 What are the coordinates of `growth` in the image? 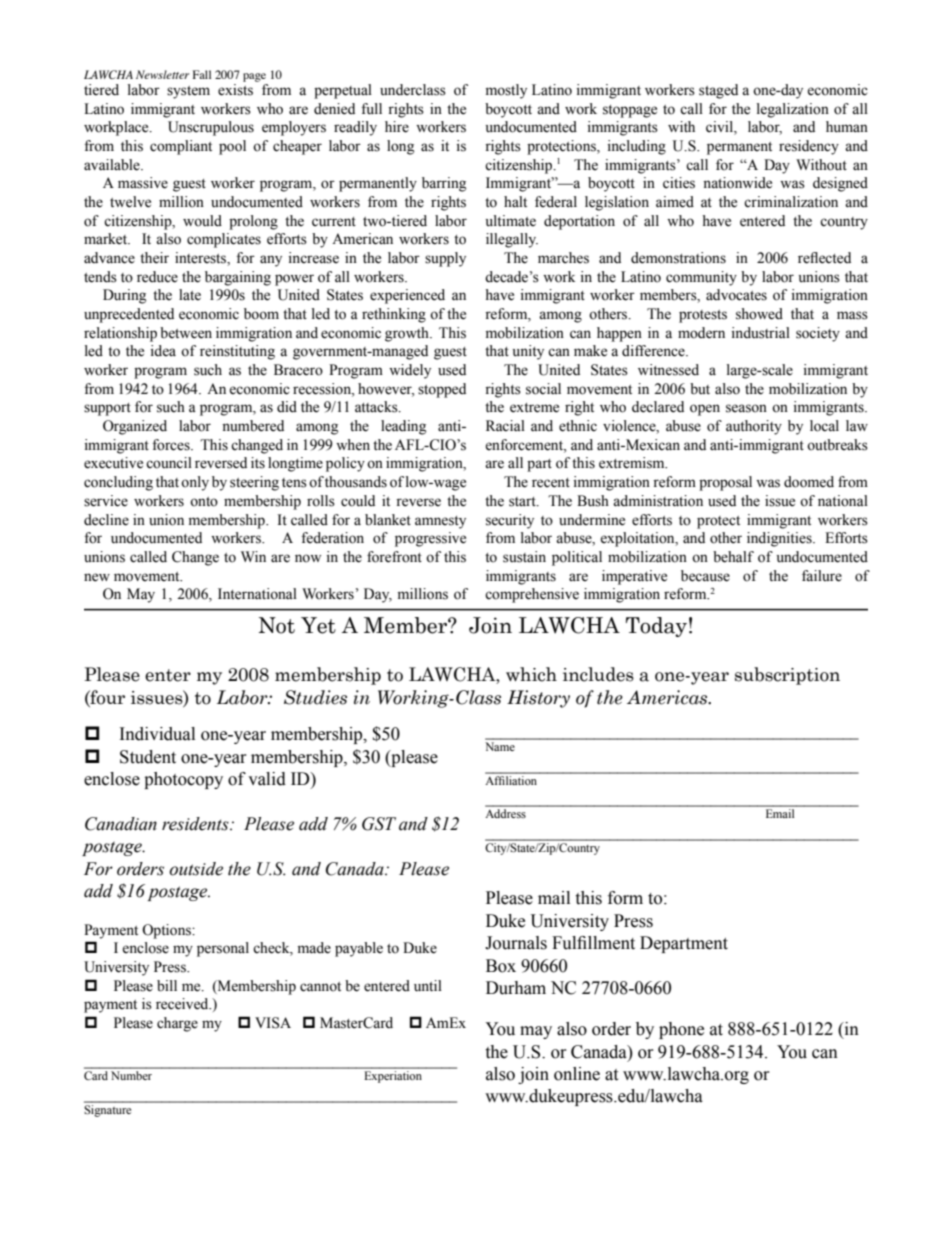 It's located at (408, 334).
